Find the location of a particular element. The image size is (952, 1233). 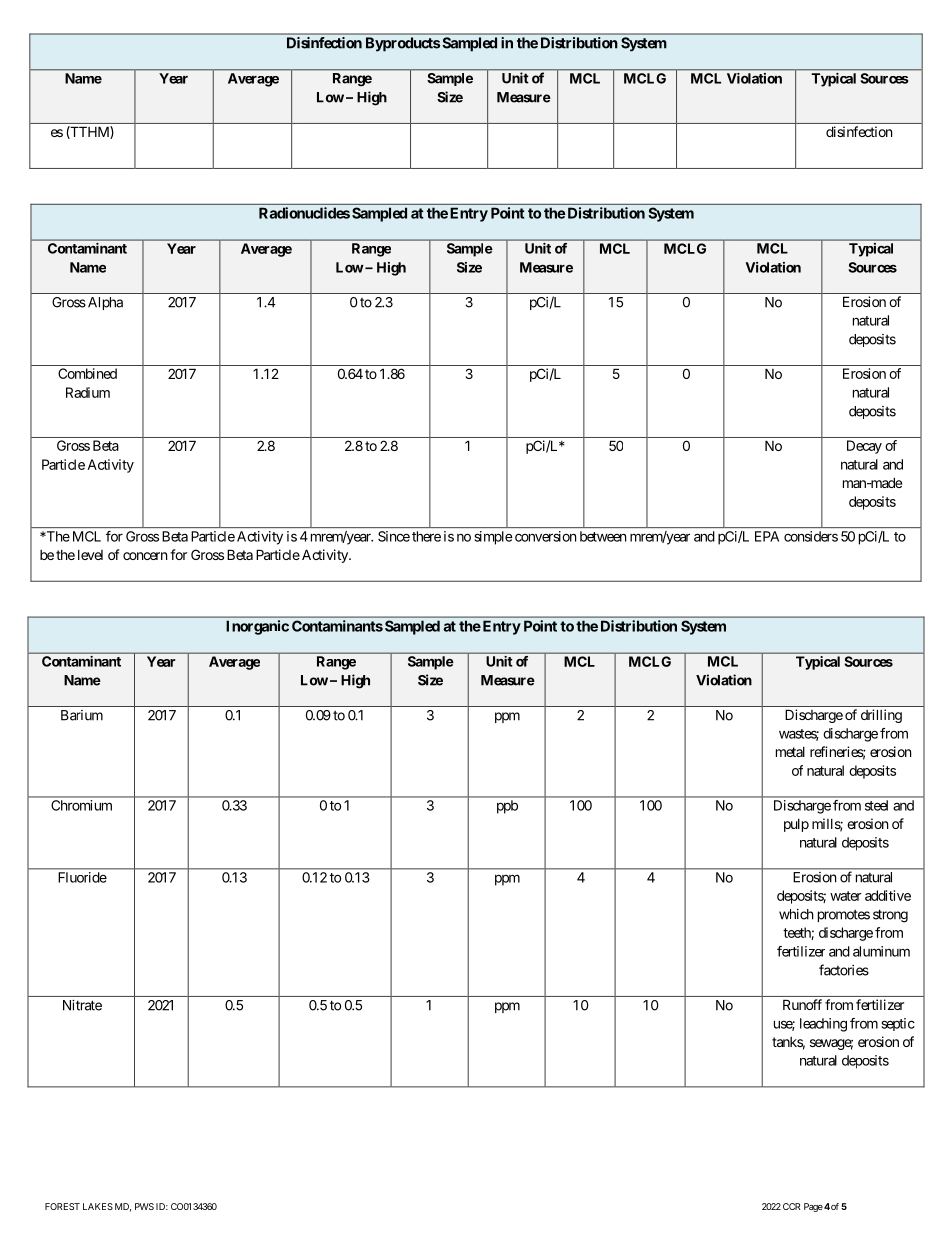

which is located at coordinates (796, 914).
